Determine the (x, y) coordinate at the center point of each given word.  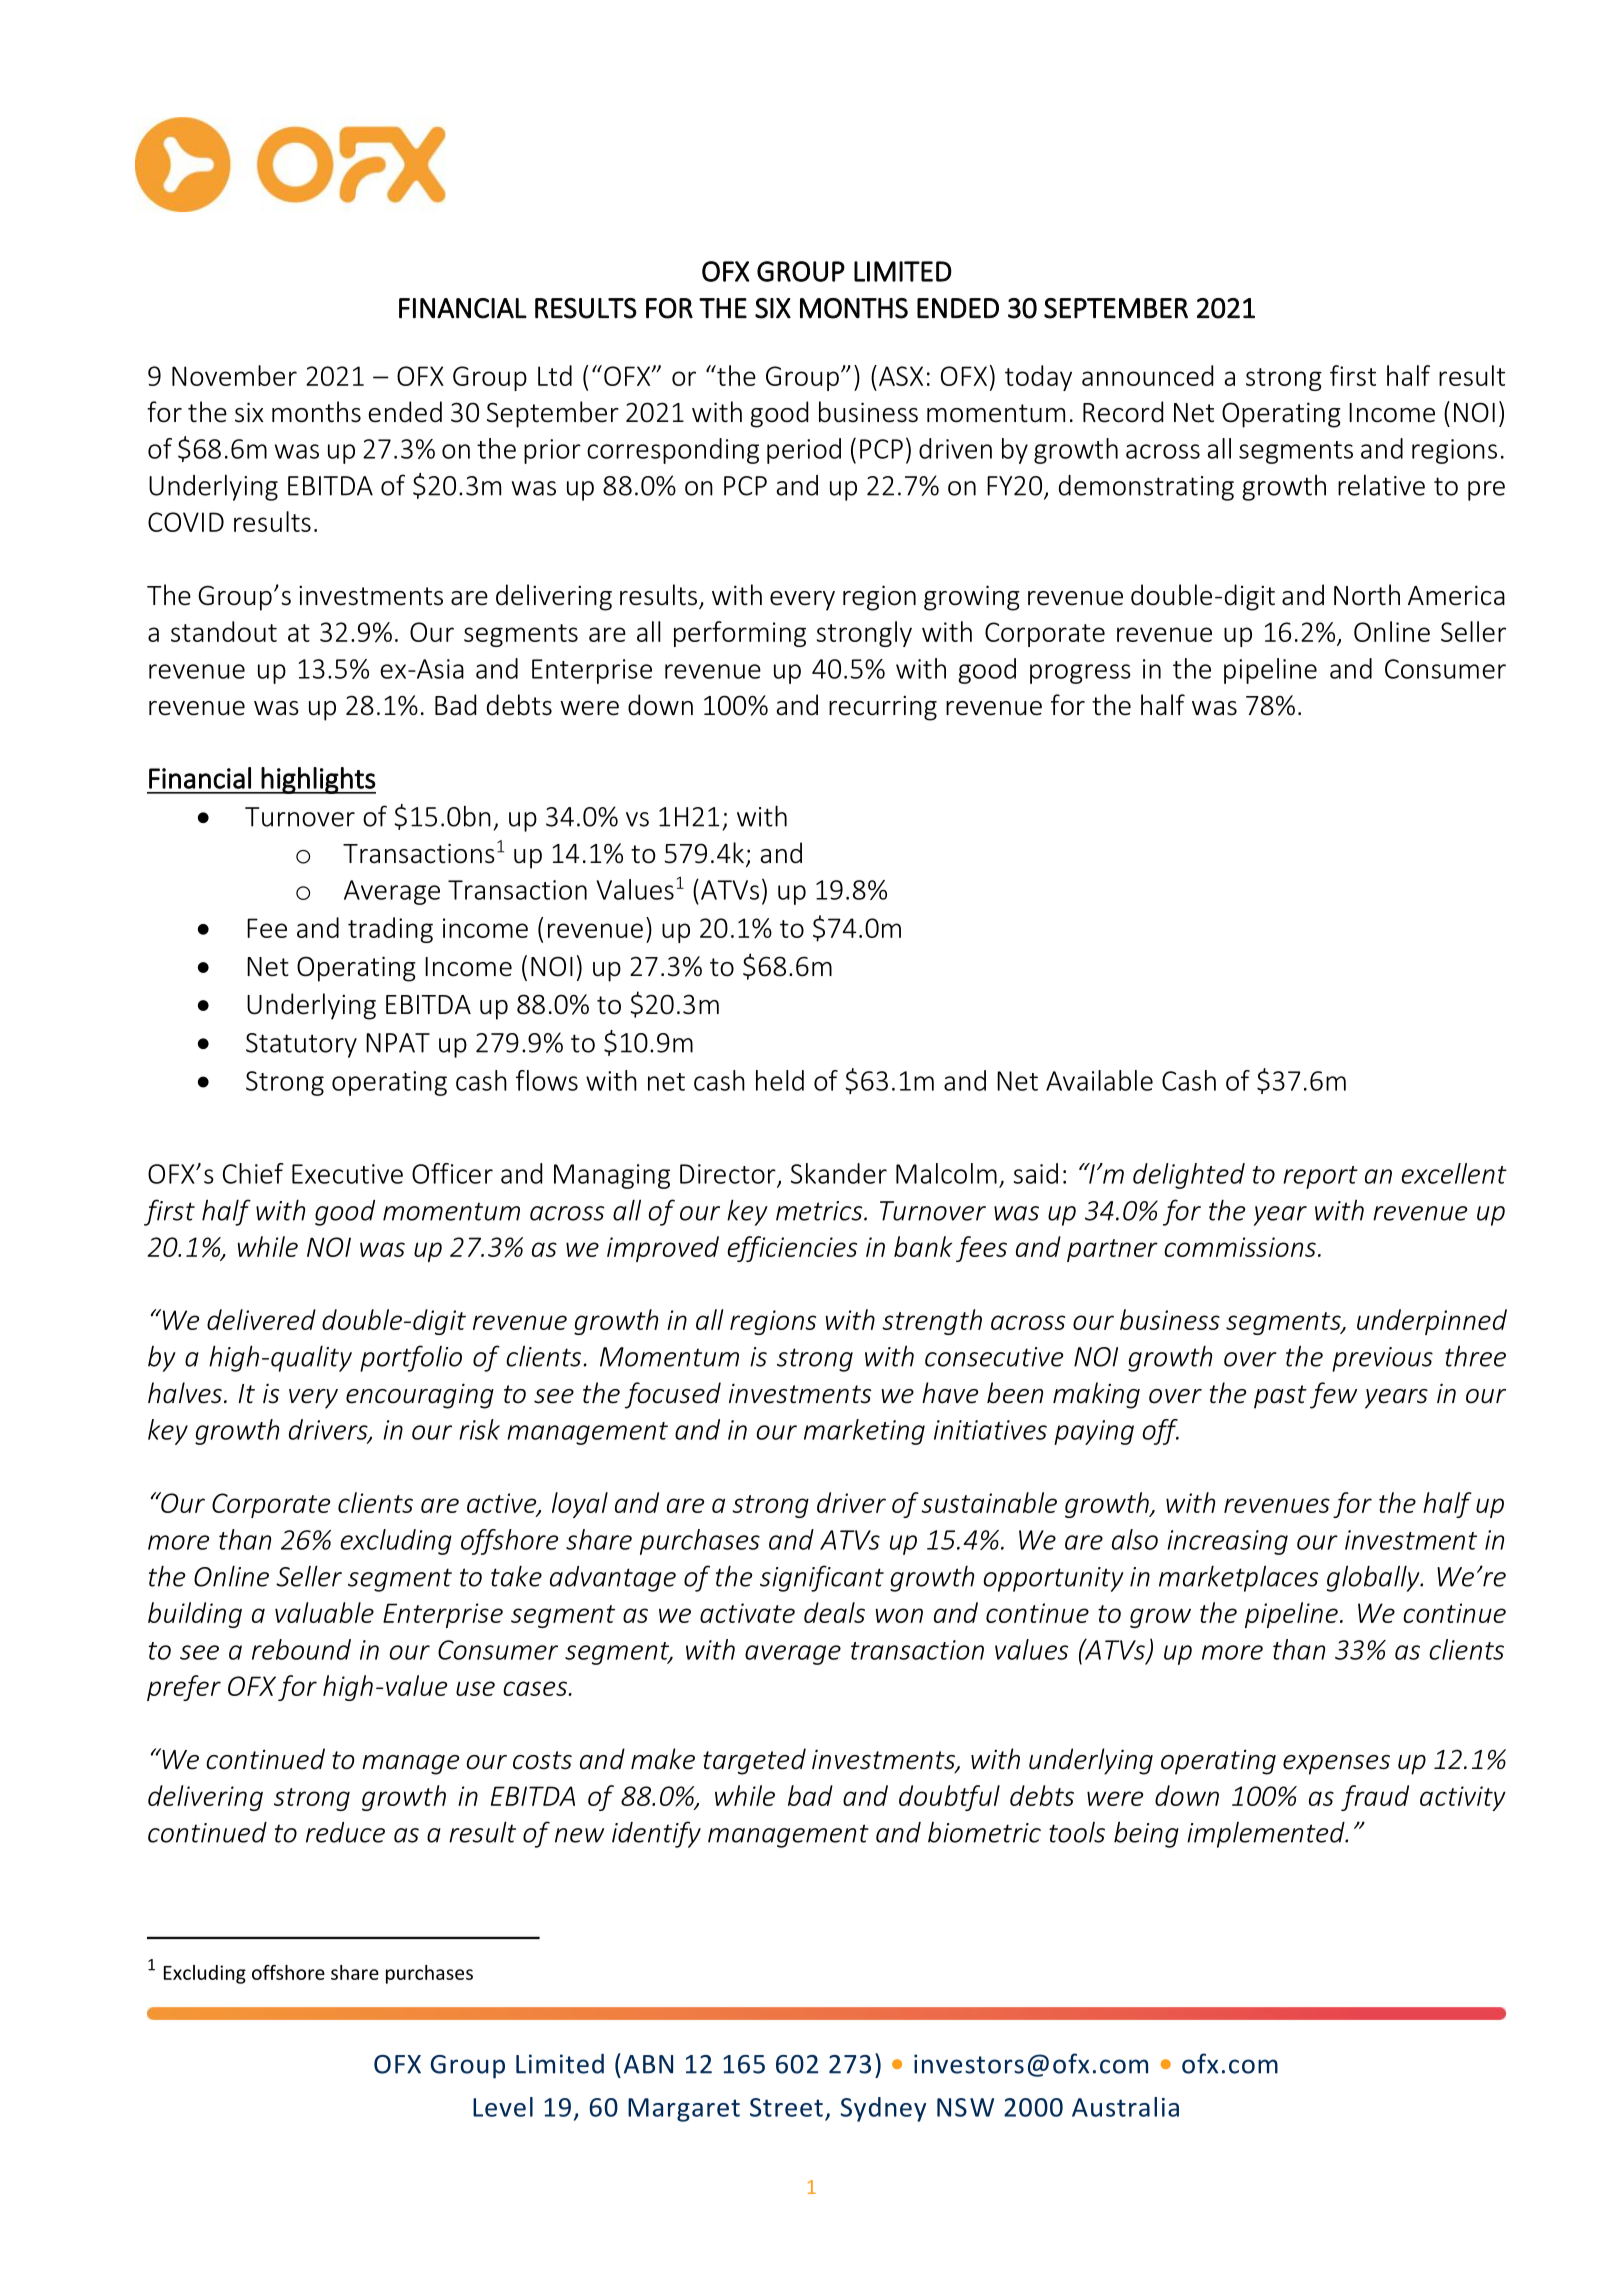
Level (503, 2107)
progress (1080, 674)
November (234, 375)
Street (786, 2107)
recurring (883, 708)
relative (1381, 485)
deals (834, 1612)
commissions (1240, 1247)
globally (1374, 1578)
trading (390, 930)
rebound (301, 1649)
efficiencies (792, 1249)
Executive (347, 1174)
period (804, 451)
